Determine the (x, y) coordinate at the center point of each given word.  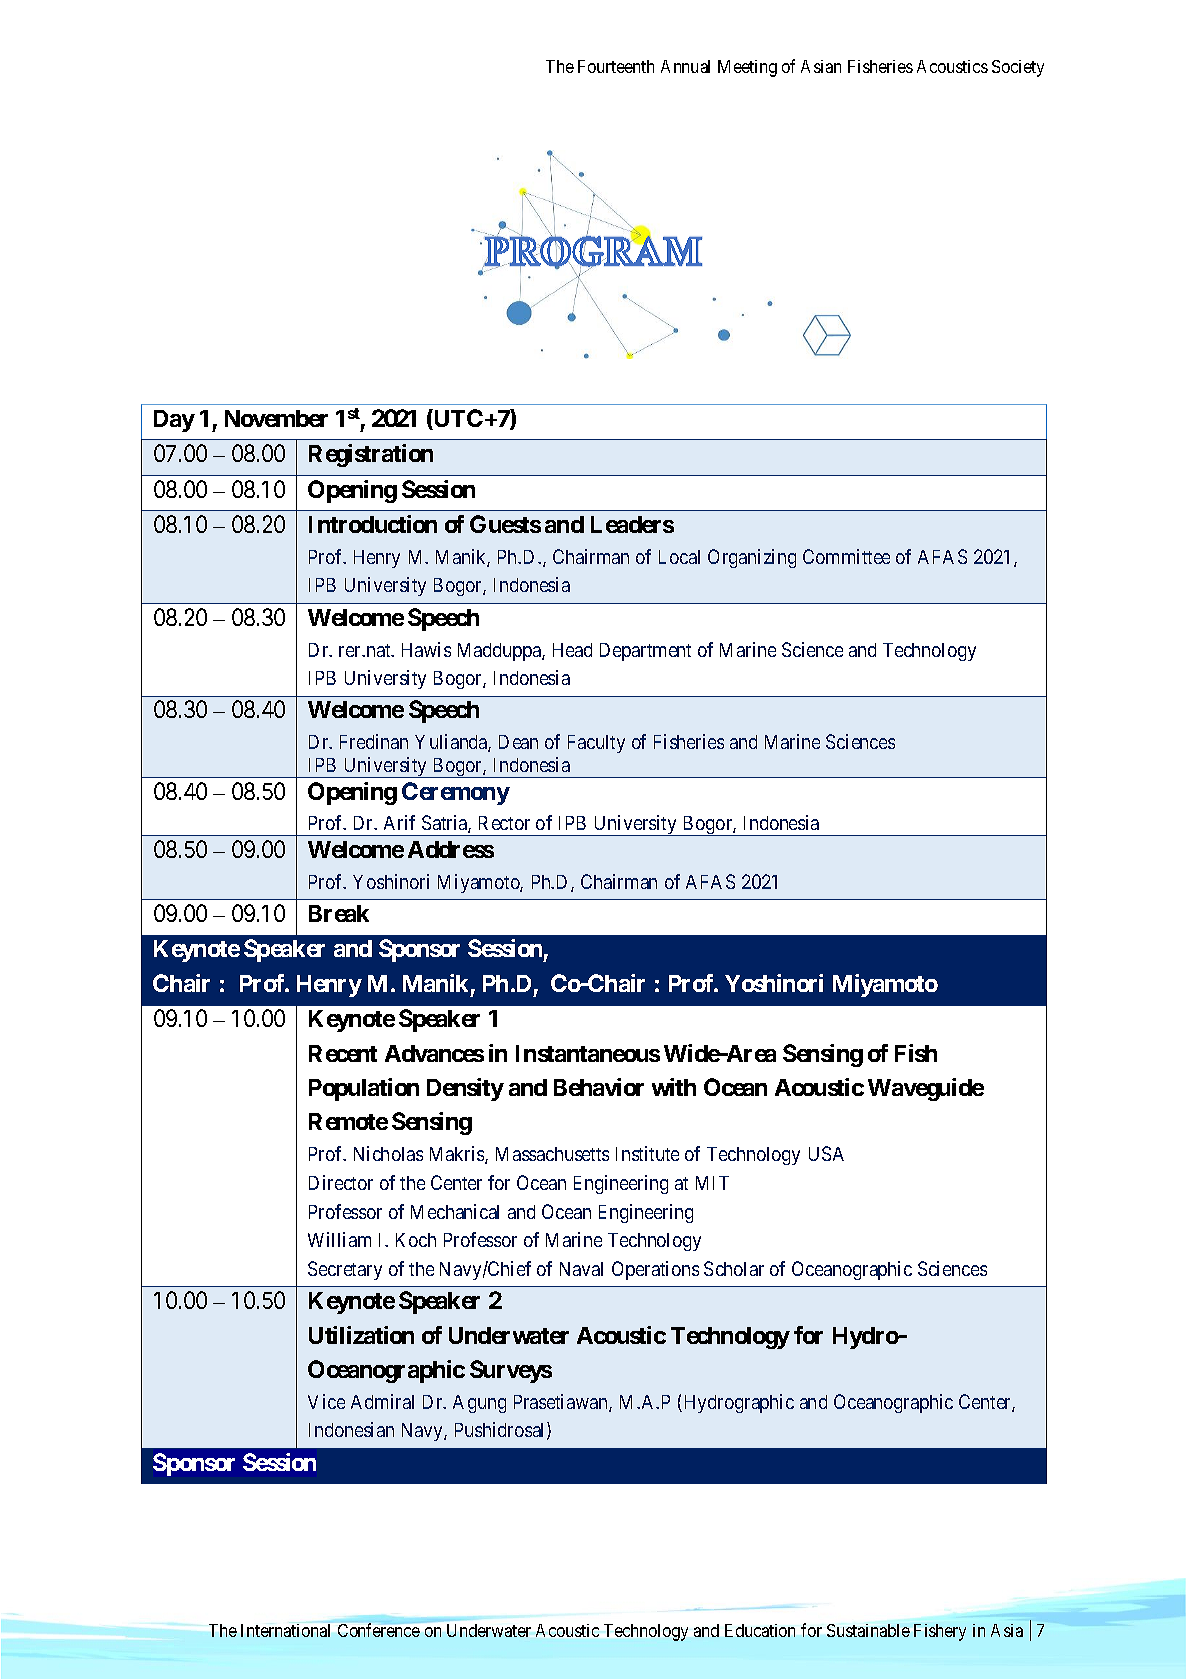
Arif (399, 822)
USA (826, 1153)
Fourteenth (616, 66)
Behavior (599, 1087)
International (285, 1630)
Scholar (734, 1268)
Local (679, 557)
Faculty (596, 744)
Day (174, 421)
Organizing (752, 558)
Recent (343, 1053)
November (276, 418)
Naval (581, 1269)
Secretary (345, 1270)
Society (1018, 68)
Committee (846, 556)
